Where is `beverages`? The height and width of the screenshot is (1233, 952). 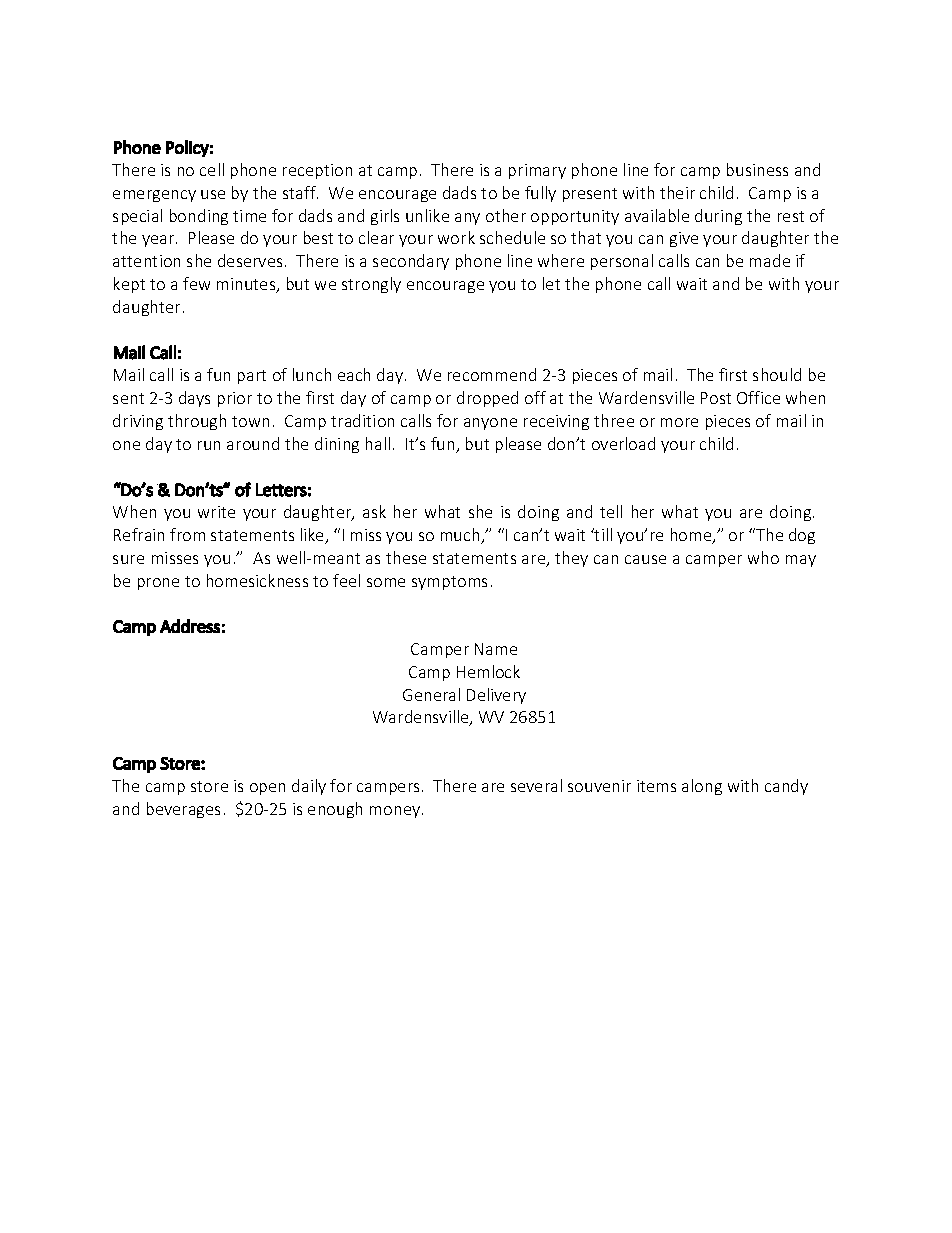
beverages is located at coordinates (183, 810).
